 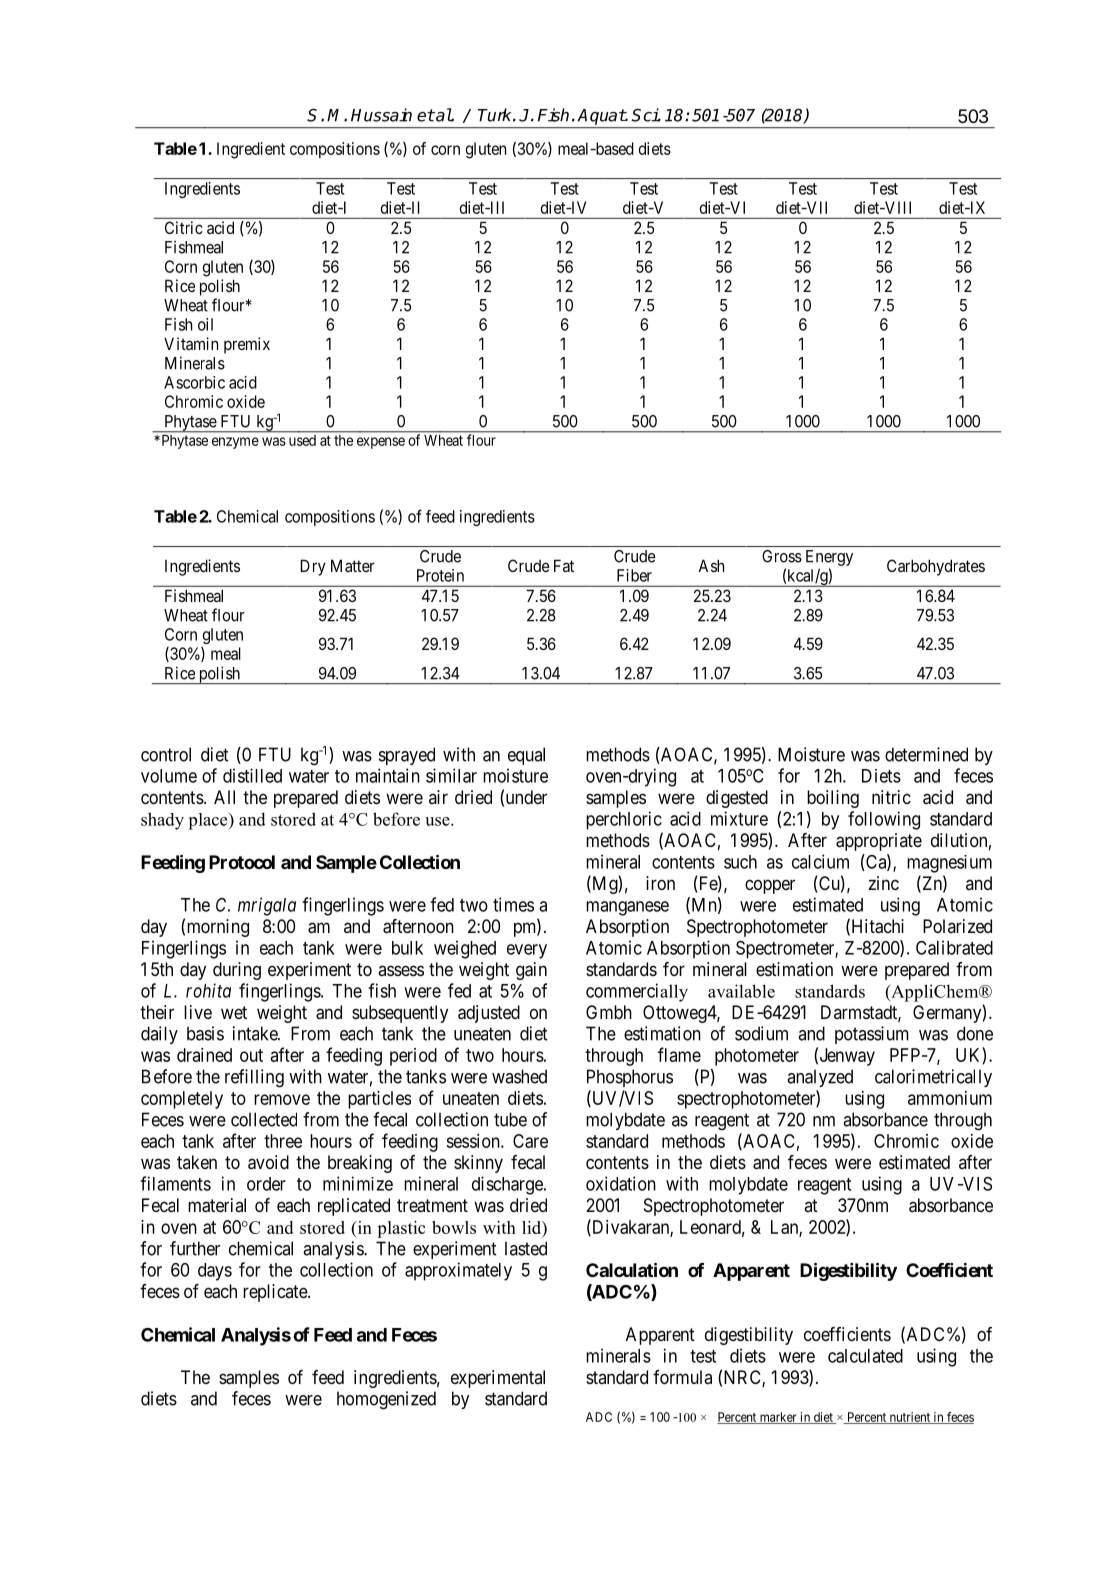 What do you see at coordinates (519, 1076) in the document?
I see `washed` at bounding box center [519, 1076].
